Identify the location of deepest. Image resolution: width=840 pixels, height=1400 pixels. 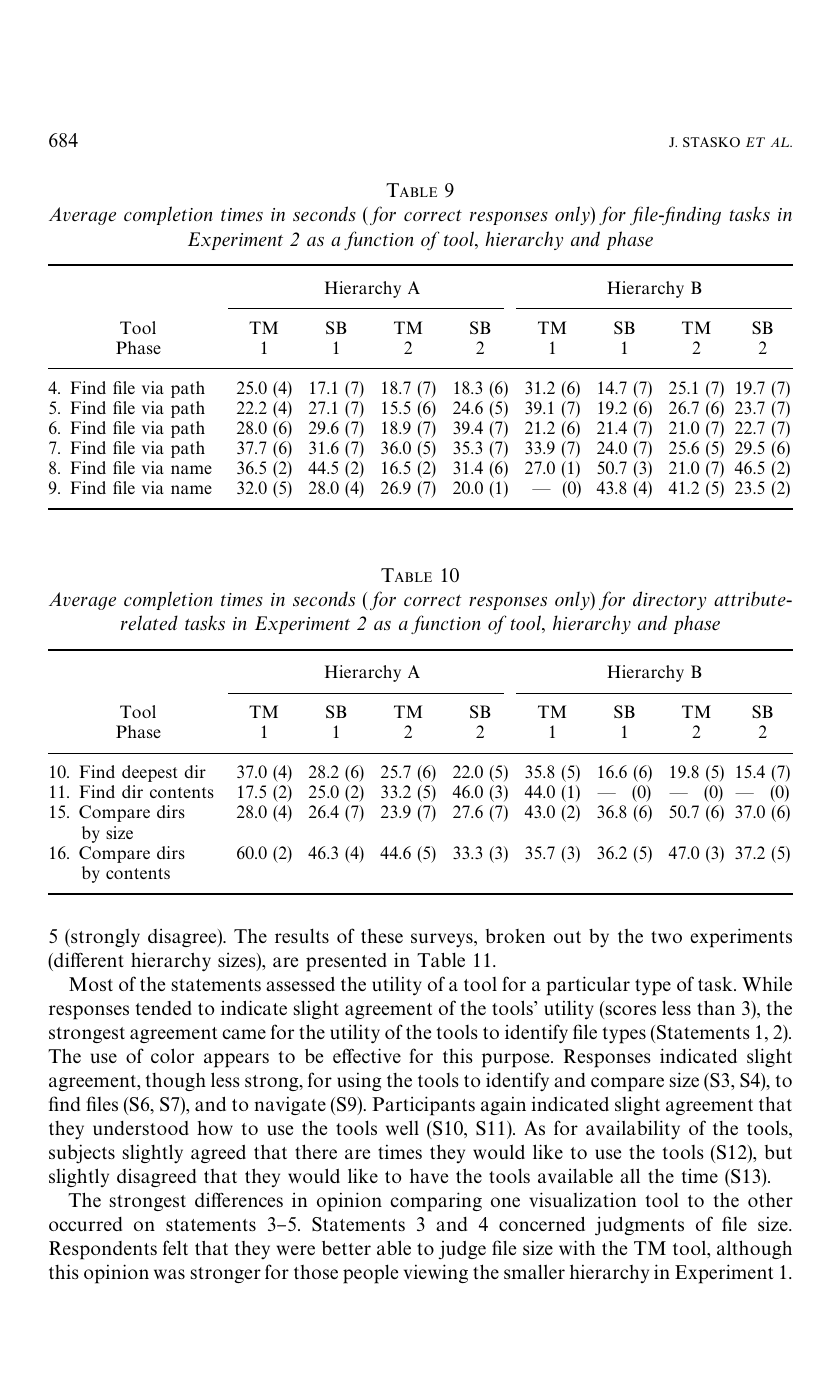
(149, 773).
